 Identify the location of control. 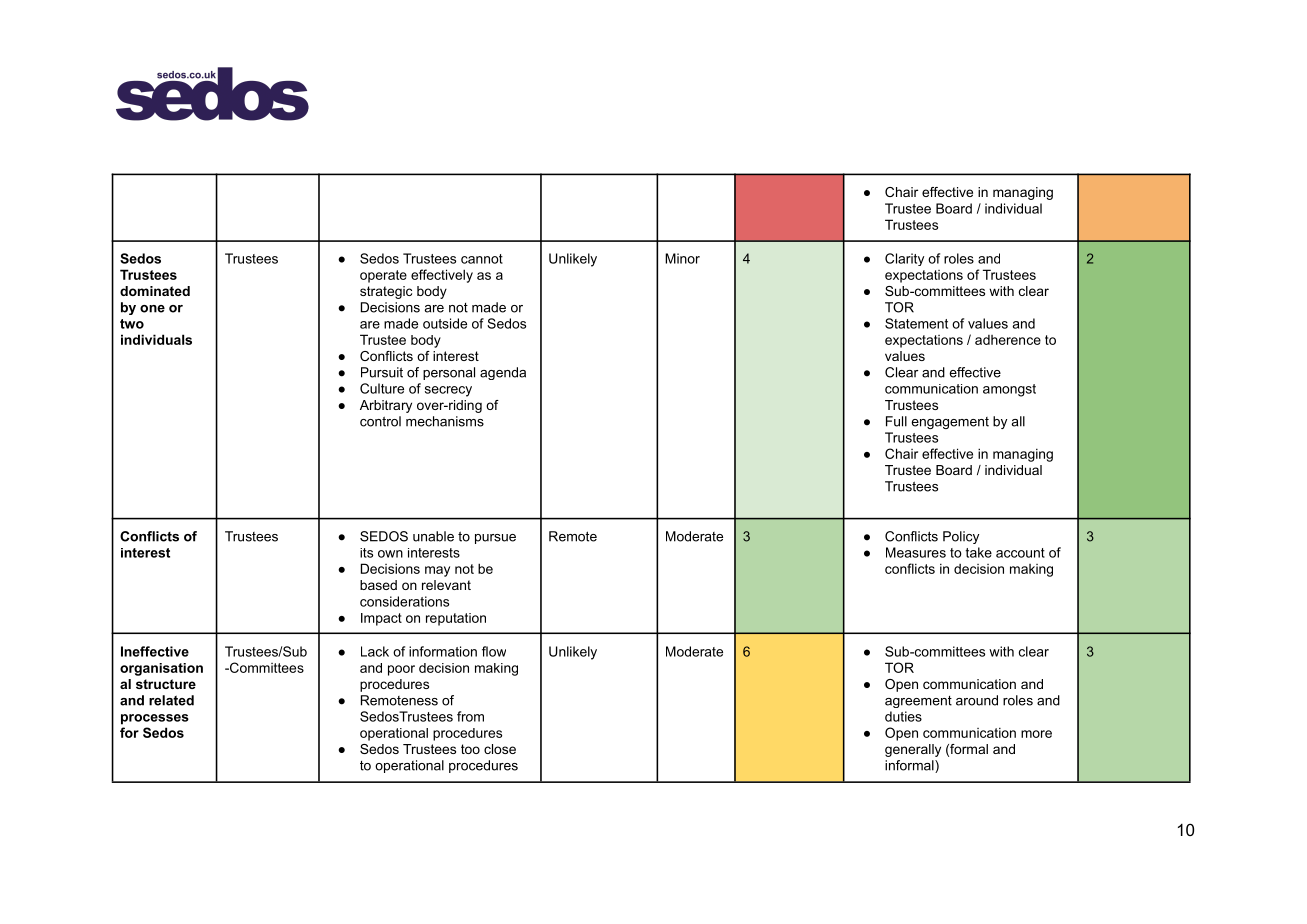
(380, 421).
